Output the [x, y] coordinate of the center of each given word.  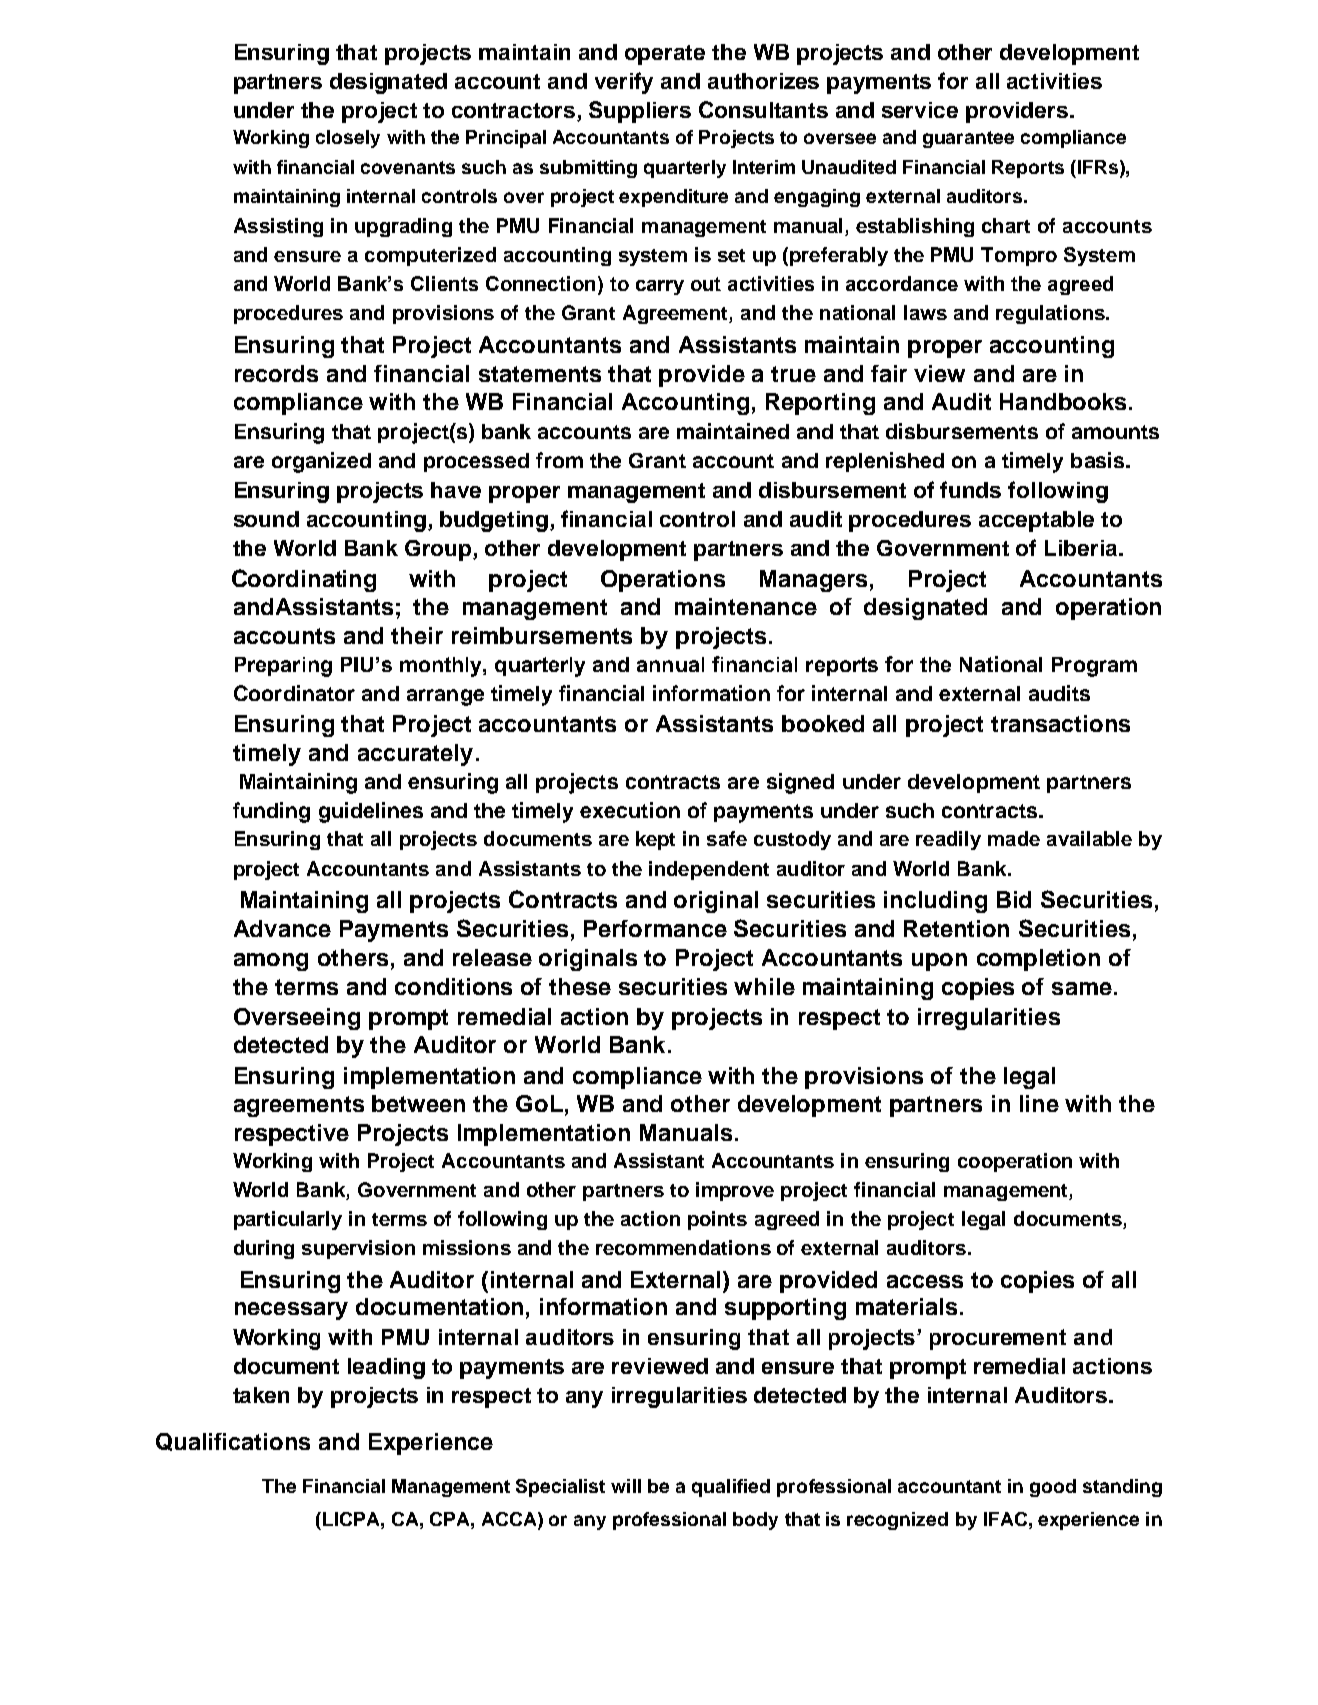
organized [321, 462]
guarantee [968, 139]
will [626, 1486]
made [1014, 838]
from [559, 460]
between [418, 1103]
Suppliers [640, 112]
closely [348, 139]
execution [630, 810]
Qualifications [233, 1442]
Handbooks [1063, 401]
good [1053, 1488]
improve [735, 1191]
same [1082, 988]
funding [271, 812]
